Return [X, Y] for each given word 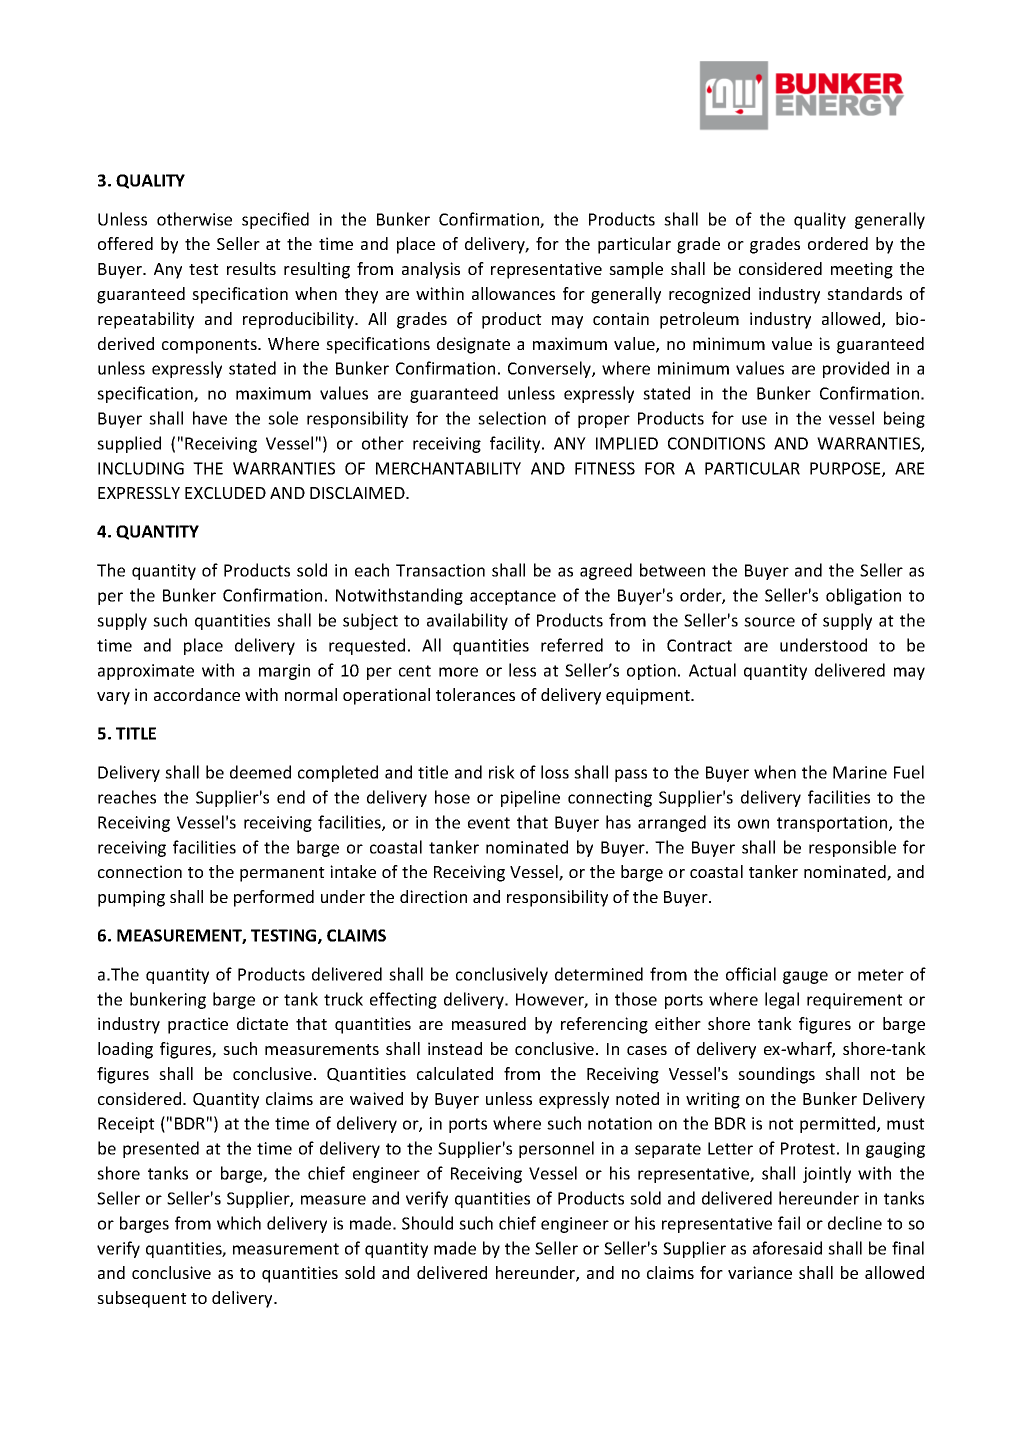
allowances [513, 293]
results [251, 268]
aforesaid [787, 1248]
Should [427, 1223]
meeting [862, 270]
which [239, 1223]
